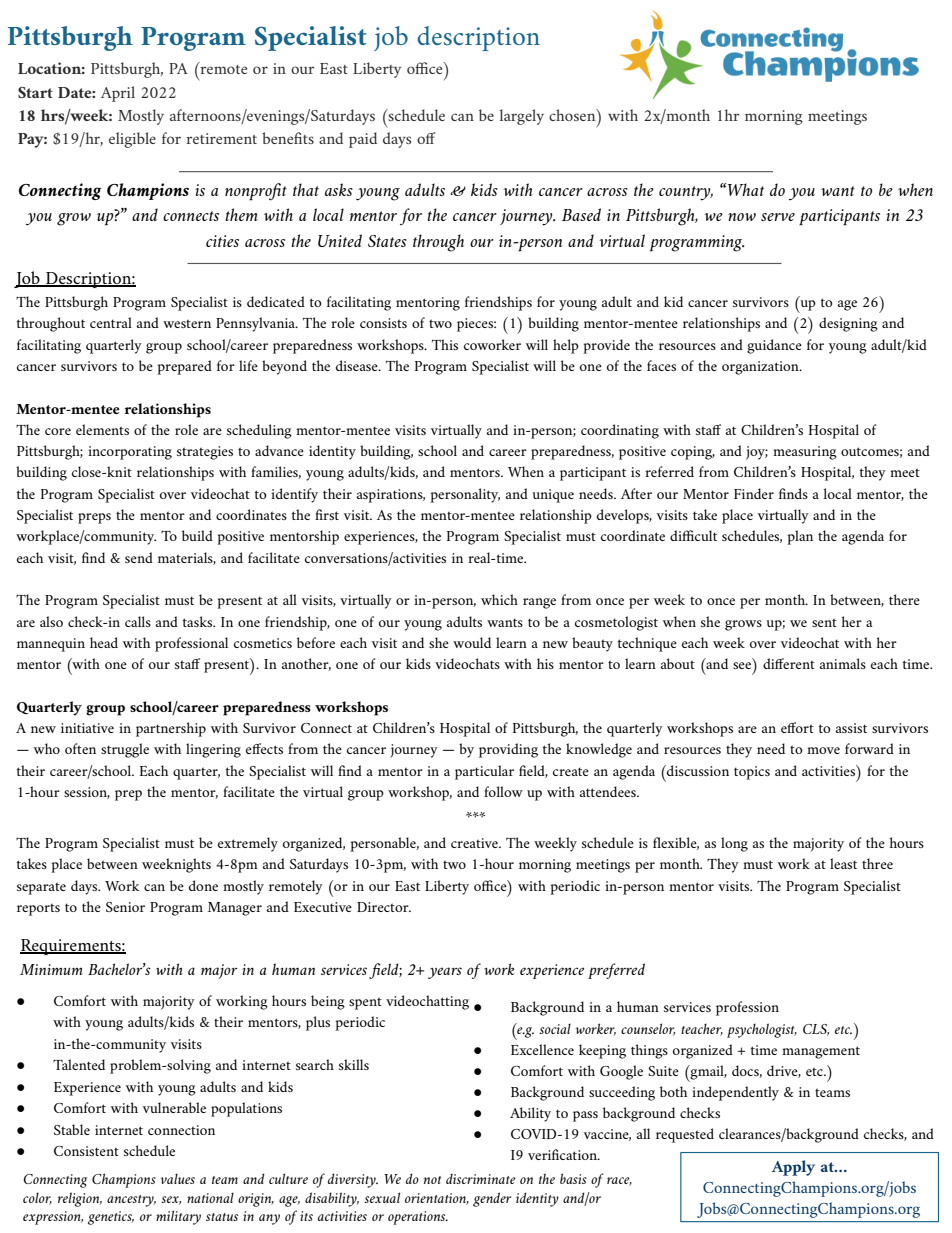 This screenshot has height=1233, width=952. I want to click on would, so click(472, 642).
